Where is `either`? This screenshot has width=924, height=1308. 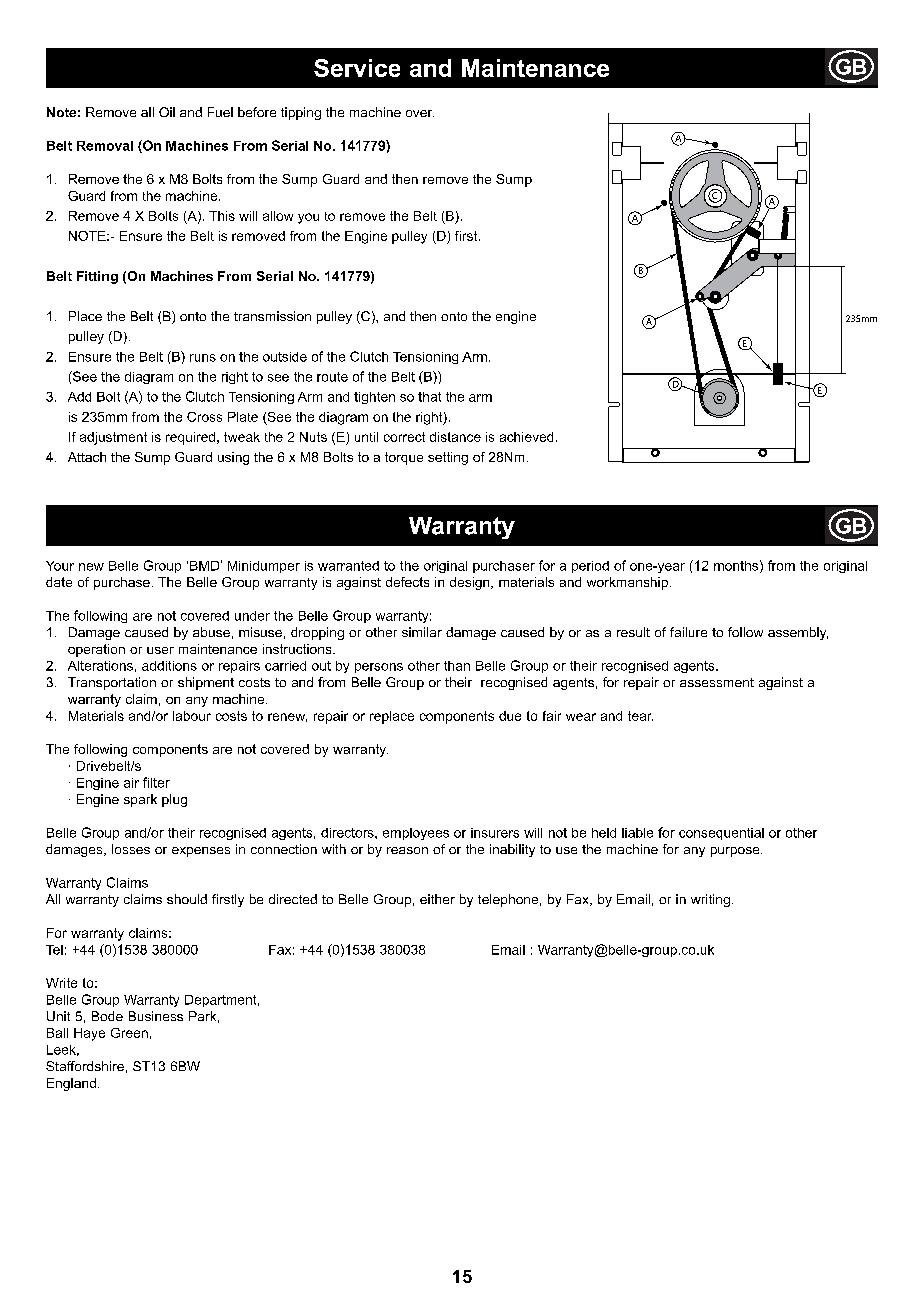 either is located at coordinates (437, 899).
